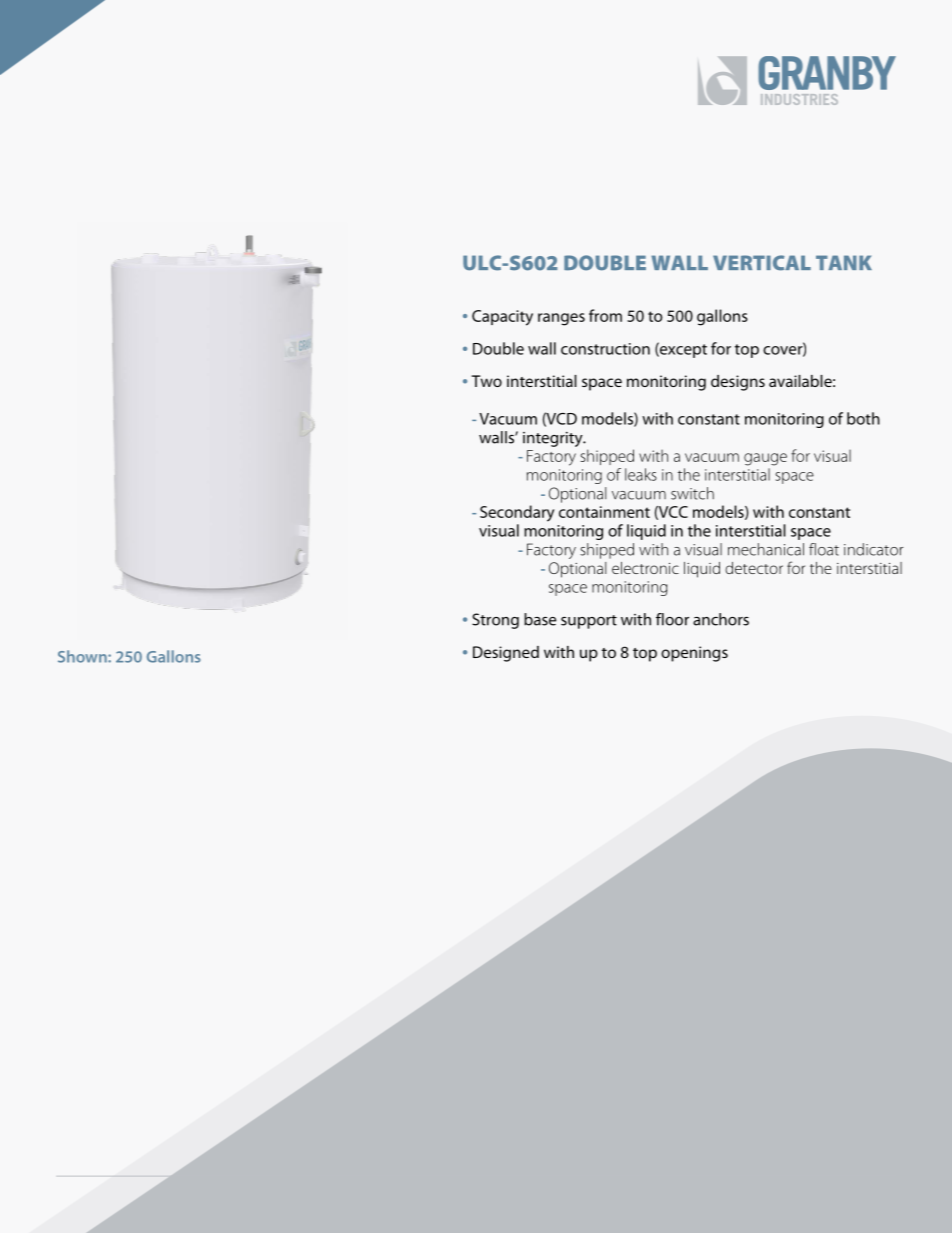 The image size is (952, 1233). What do you see at coordinates (502, 318) in the document?
I see `Capacity` at bounding box center [502, 318].
